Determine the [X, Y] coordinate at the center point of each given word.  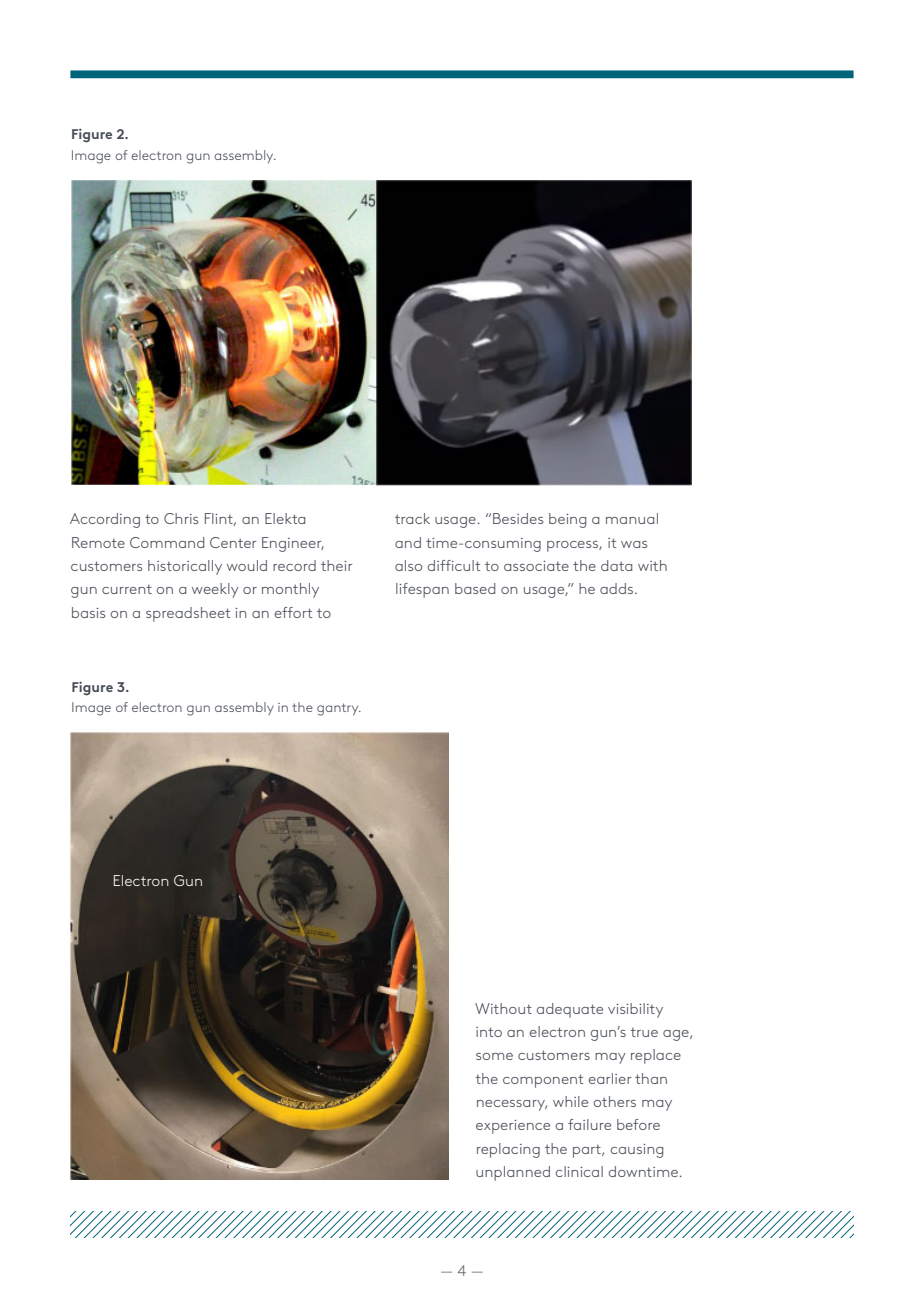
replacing [508, 1150]
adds [618, 588]
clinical [579, 1171]
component [543, 1081]
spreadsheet [188, 614]
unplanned [513, 1173]
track [412, 518]
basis [88, 612]
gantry [339, 709]
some [494, 1056]
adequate [570, 1010]
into [489, 1032]
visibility [635, 1010]
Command [167, 542]
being [567, 520]
